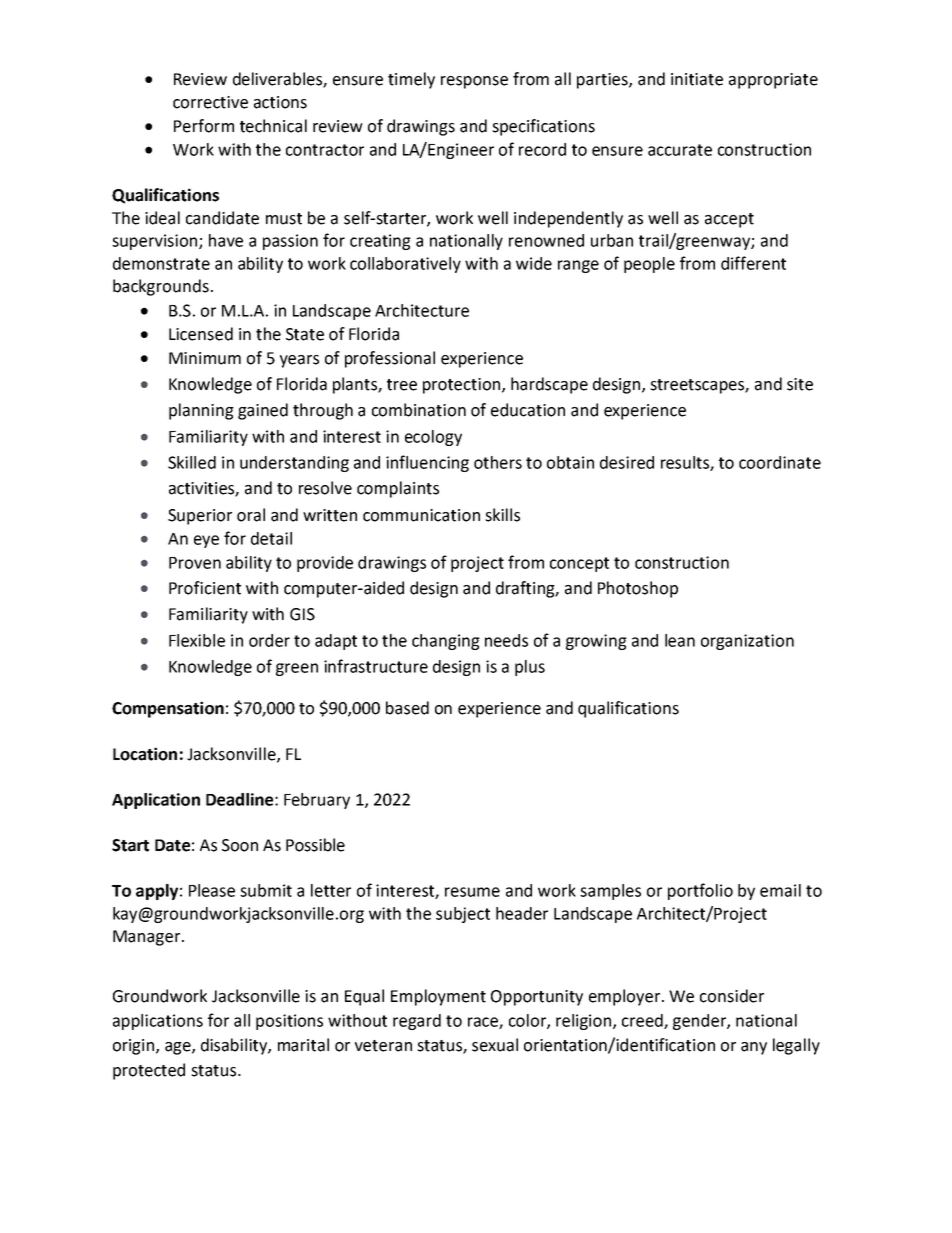 The width and height of the image is (952, 1233). What do you see at coordinates (472, 892) in the image?
I see `resume` at bounding box center [472, 892].
